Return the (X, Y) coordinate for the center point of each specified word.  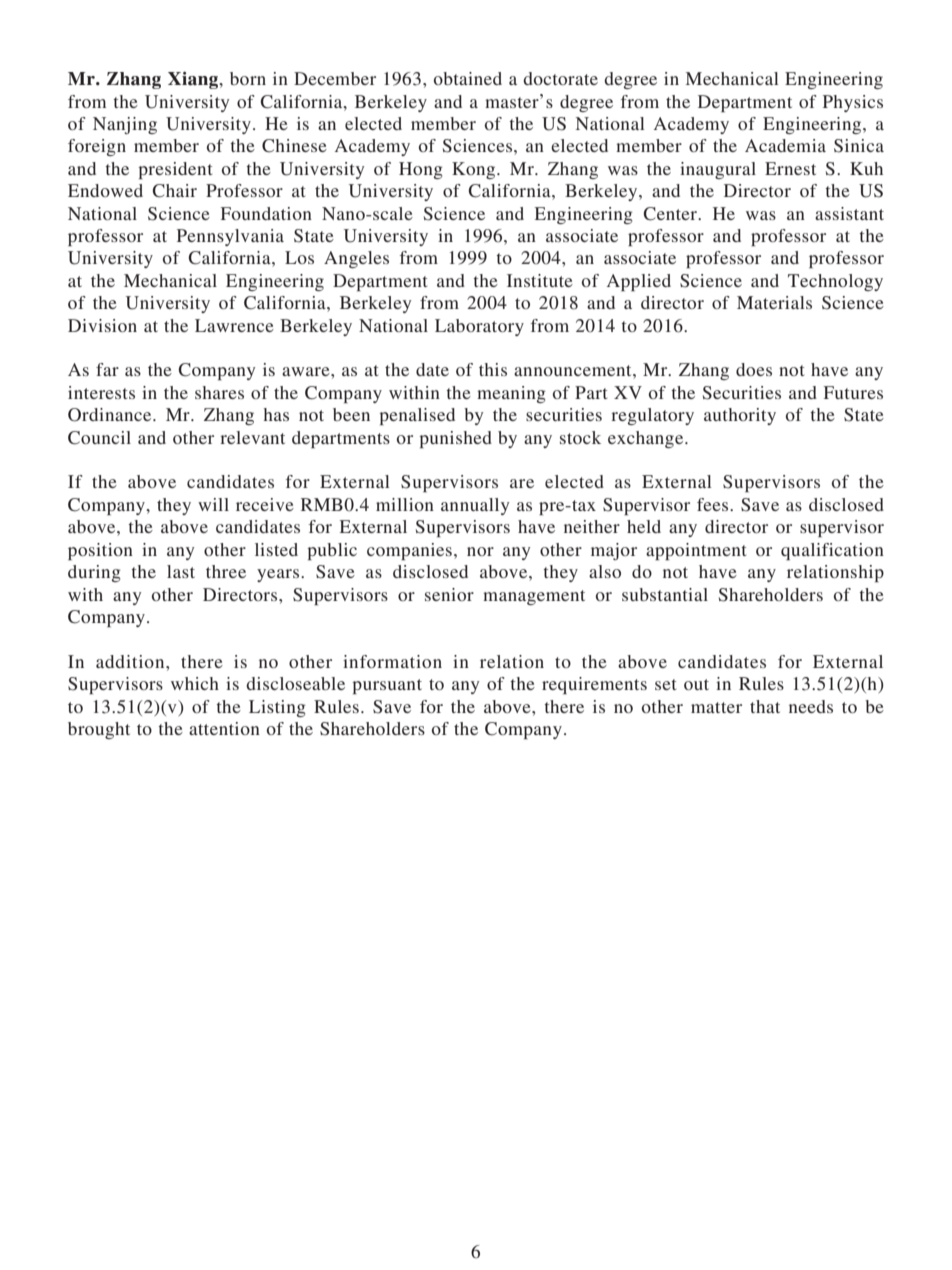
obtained (468, 78)
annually (475, 506)
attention (224, 728)
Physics (853, 103)
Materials (774, 302)
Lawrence (234, 325)
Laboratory (479, 327)
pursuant (387, 686)
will (213, 504)
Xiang (194, 80)
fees (714, 504)
